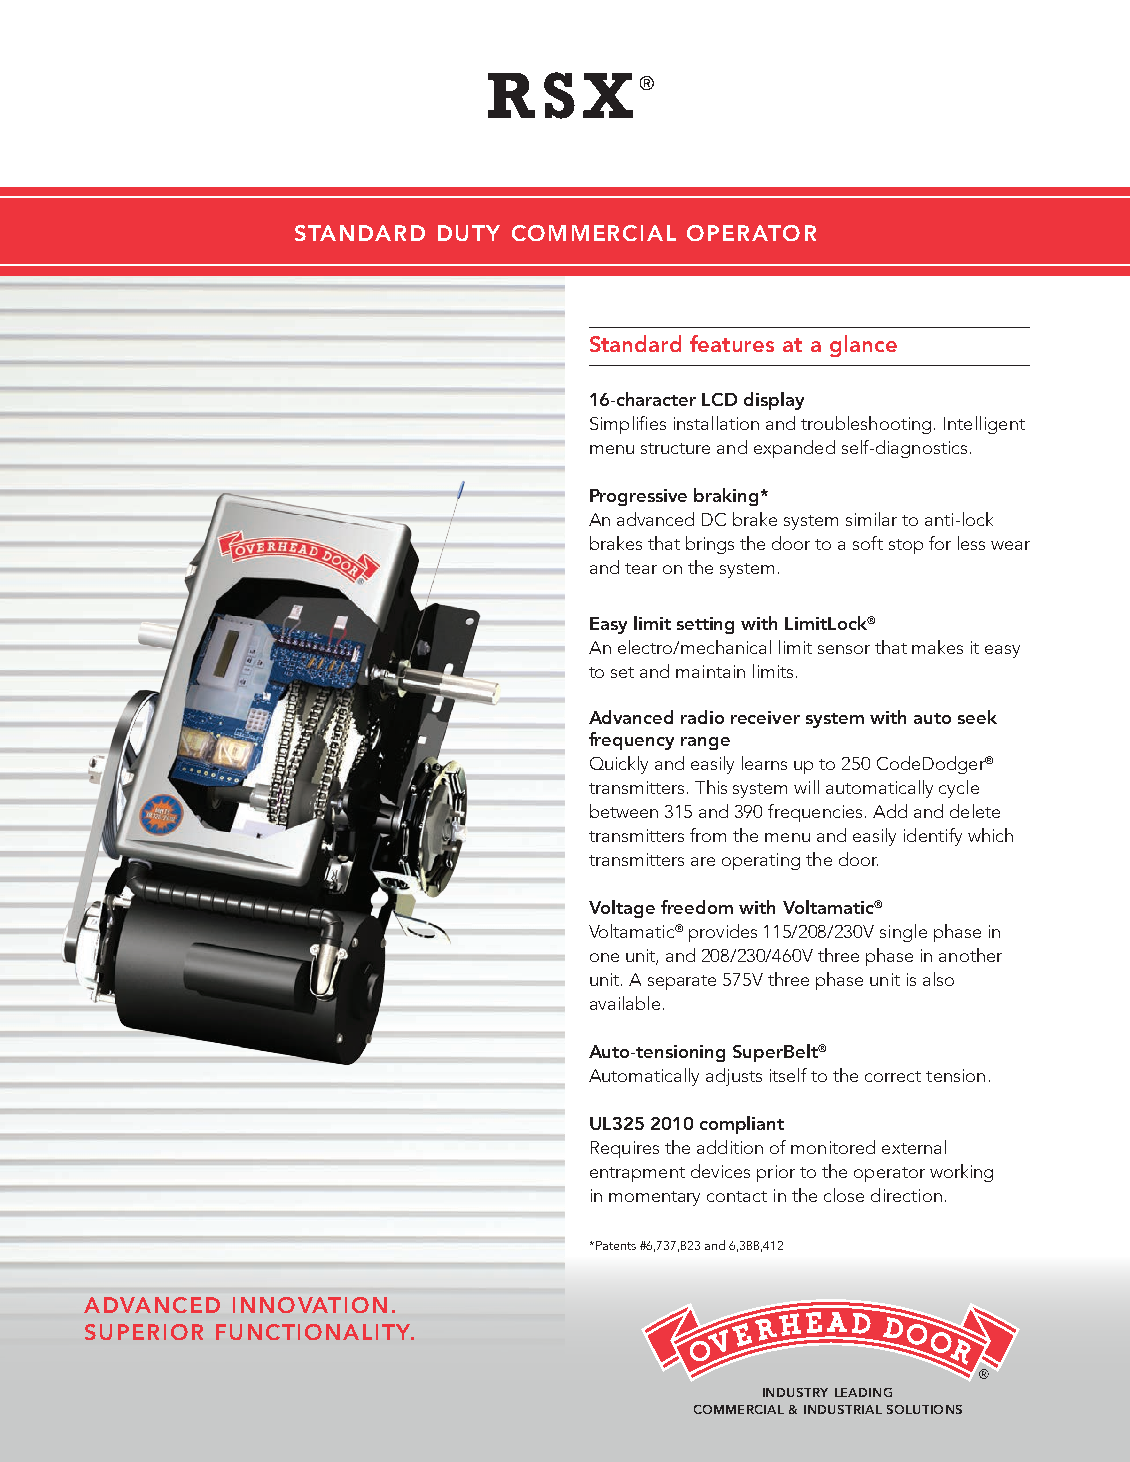  What do you see at coordinates (863, 346) in the screenshot?
I see `glance` at bounding box center [863, 346].
